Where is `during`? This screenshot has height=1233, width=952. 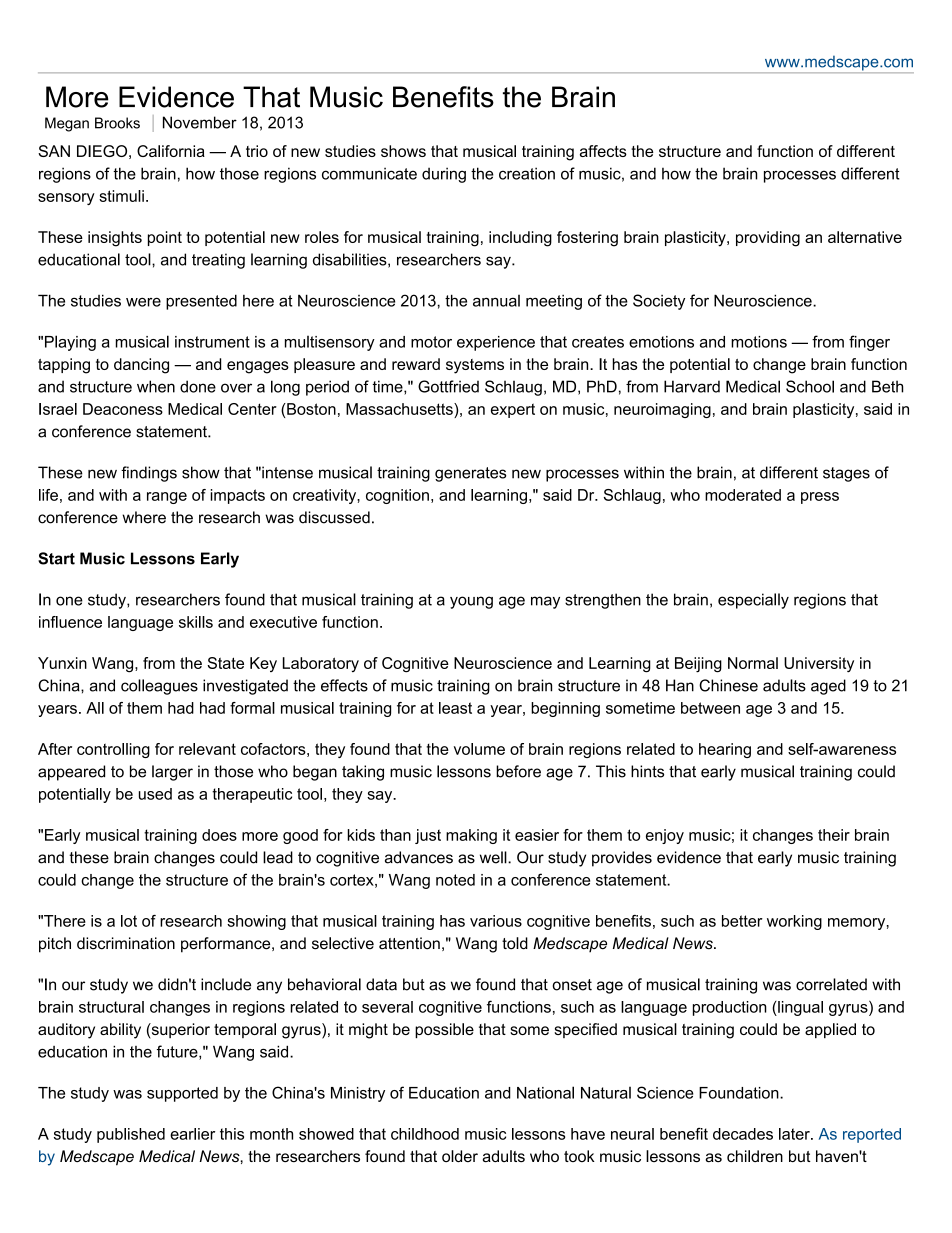
during is located at coordinates (444, 175).
